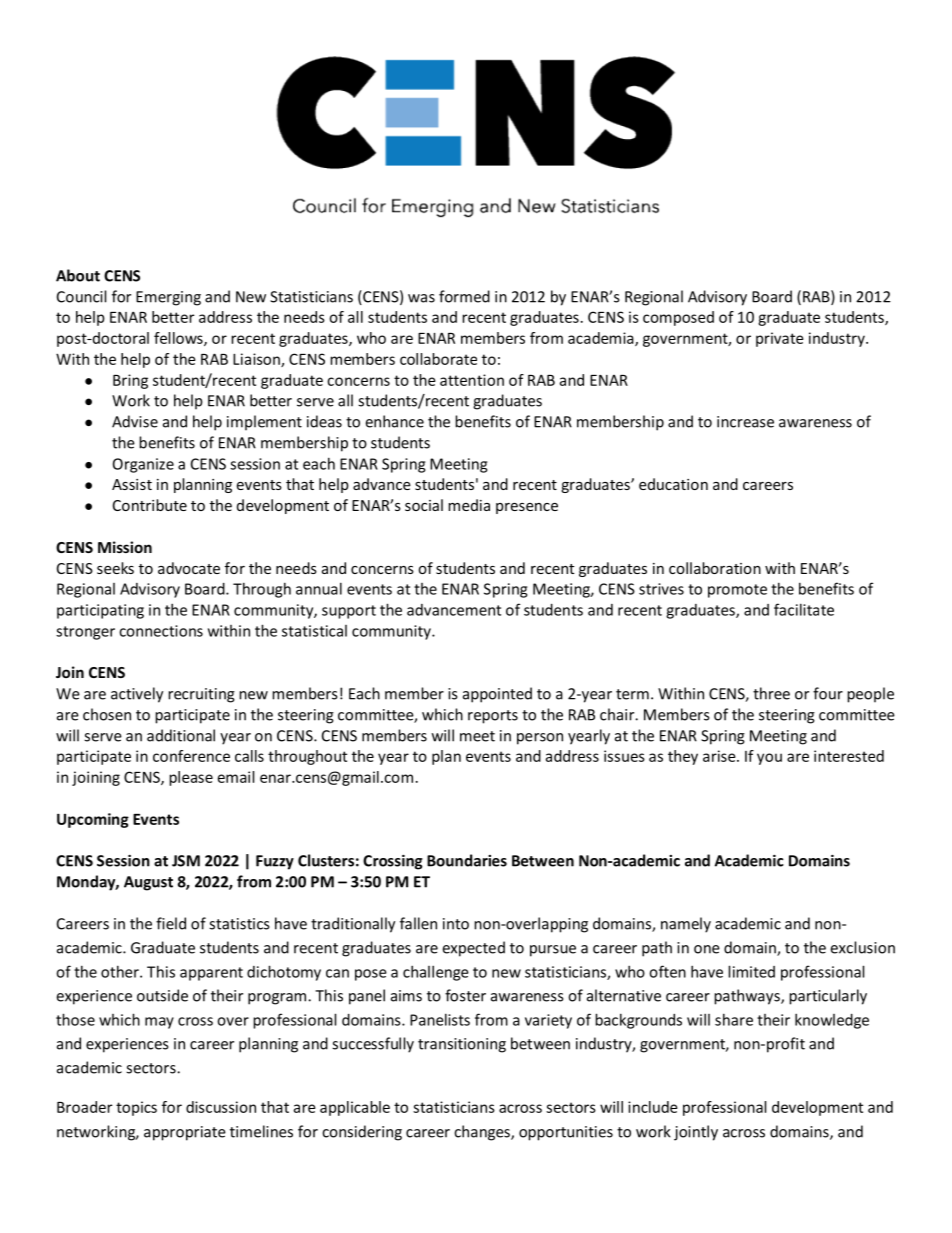 This page has height=1233, width=952. What do you see at coordinates (469, 505) in the page?
I see `media` at bounding box center [469, 505].
